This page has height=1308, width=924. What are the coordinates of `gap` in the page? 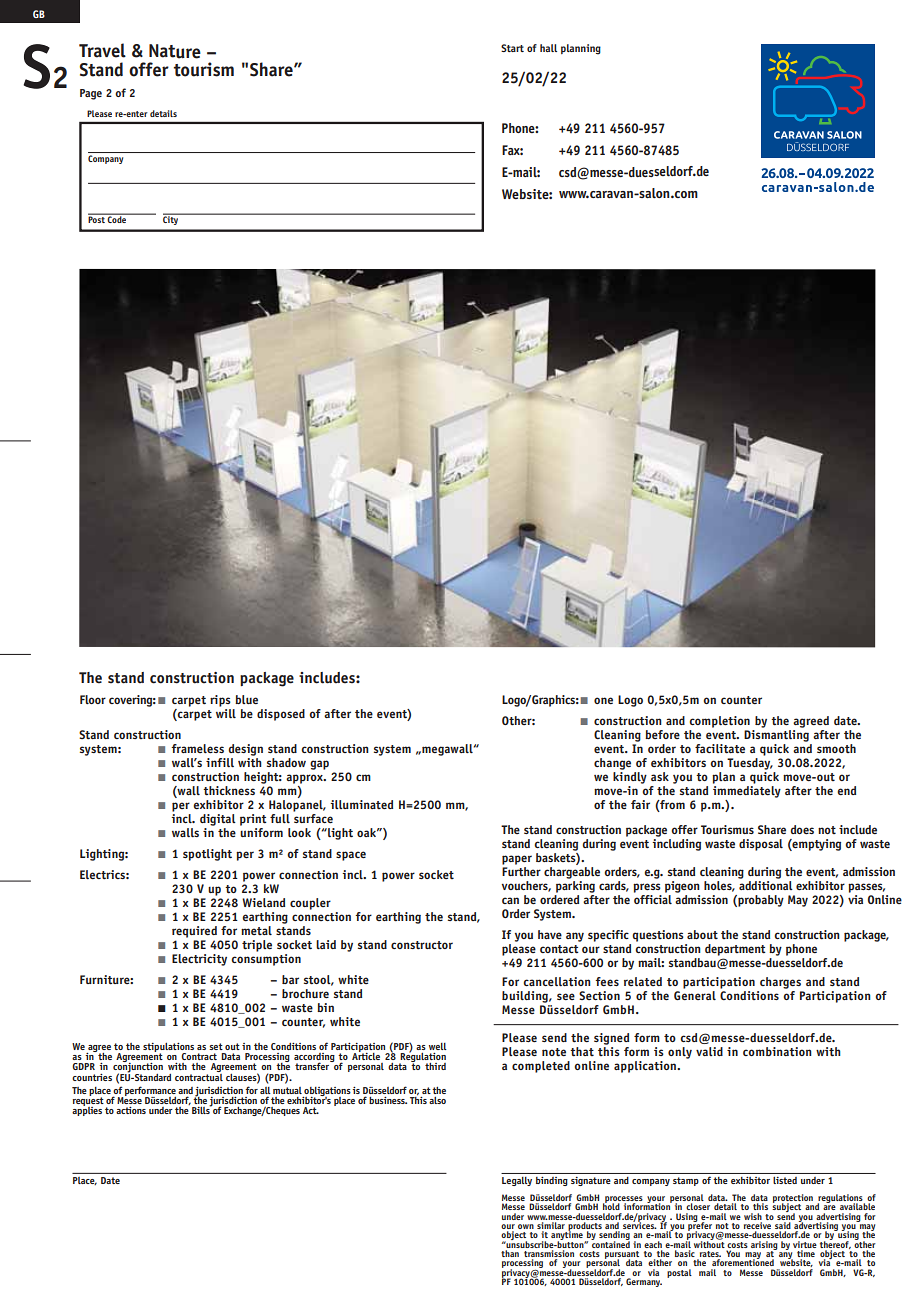 It's located at (319, 765).
